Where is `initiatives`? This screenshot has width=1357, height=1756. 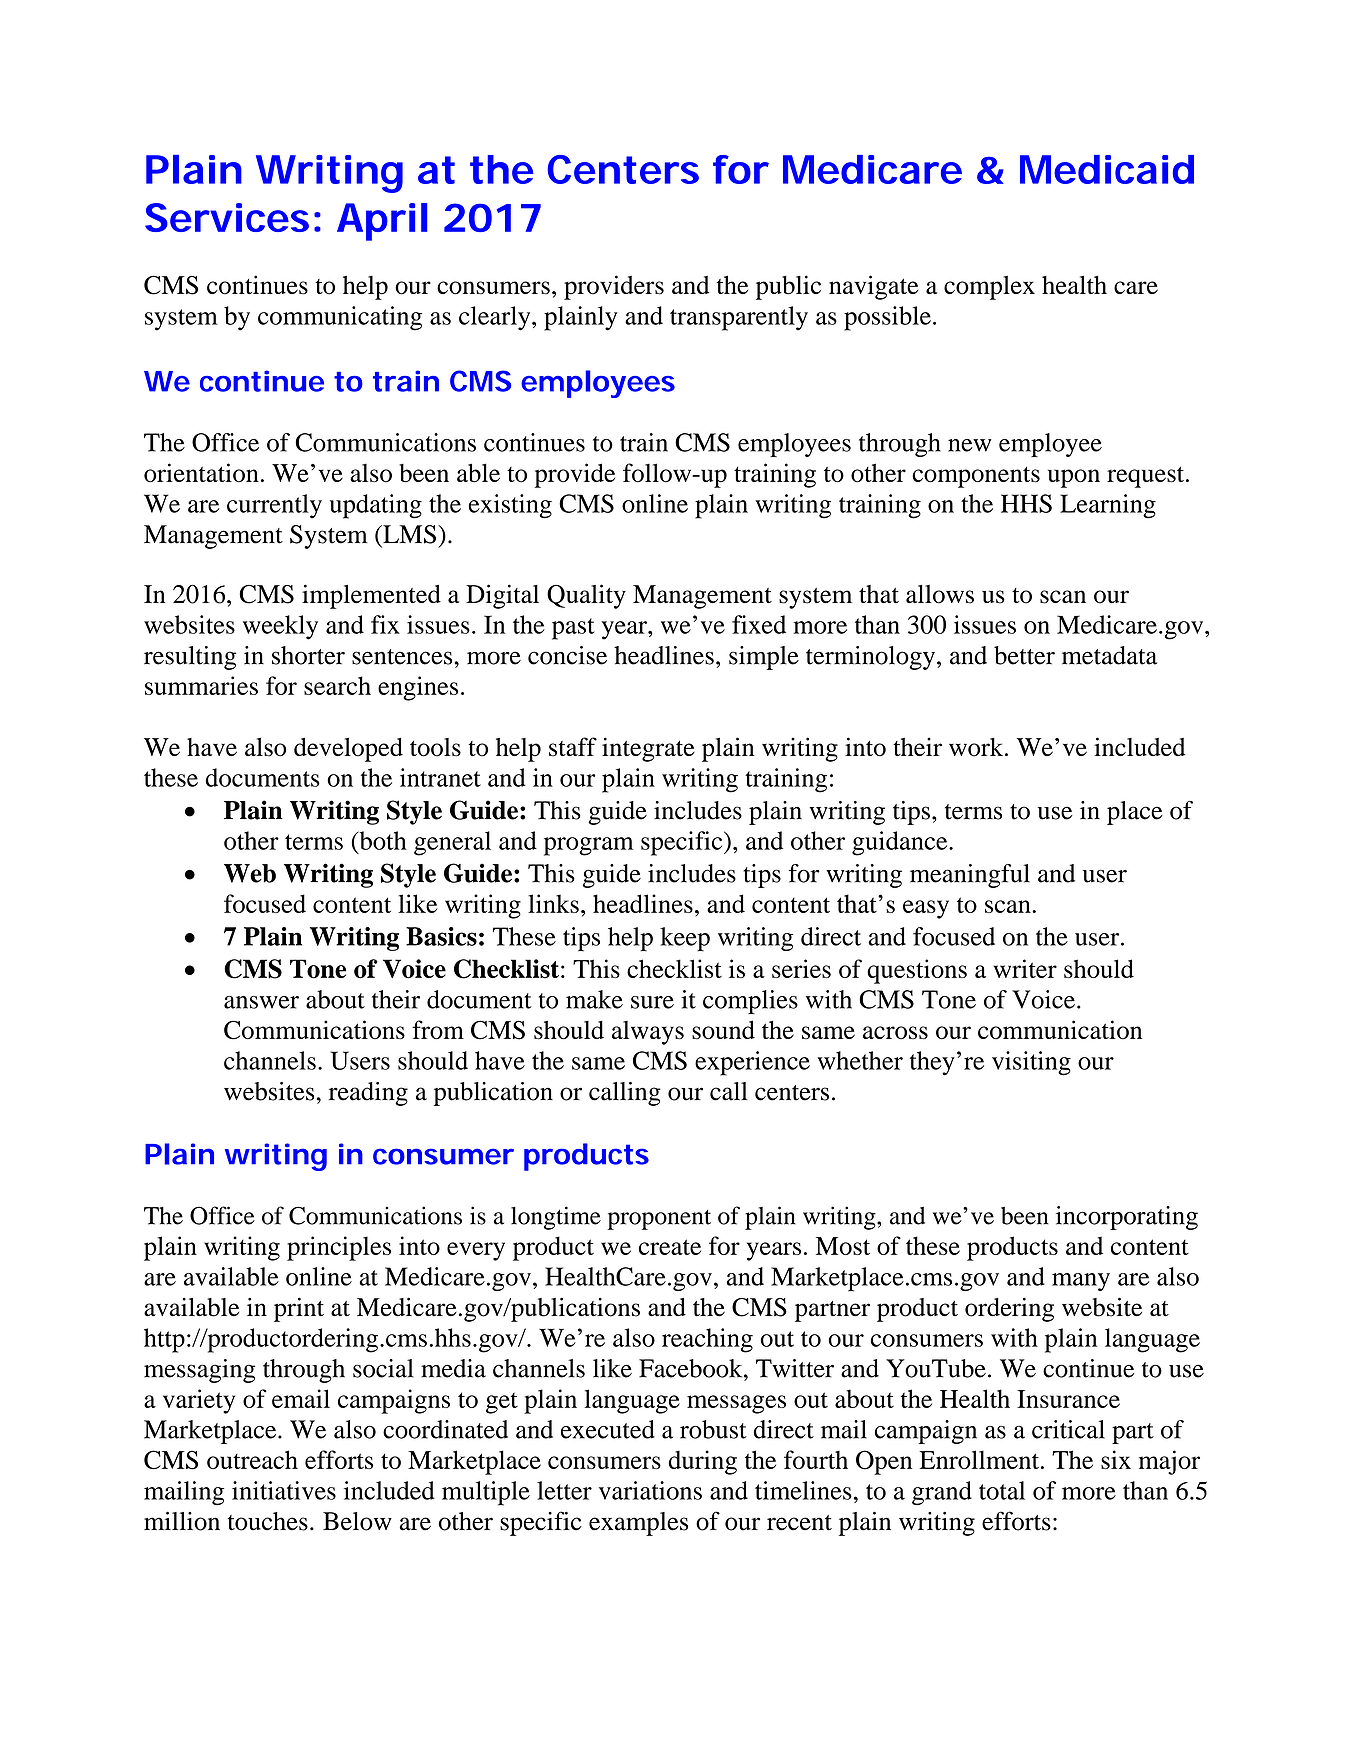
initiatives is located at coordinates (284, 1490).
